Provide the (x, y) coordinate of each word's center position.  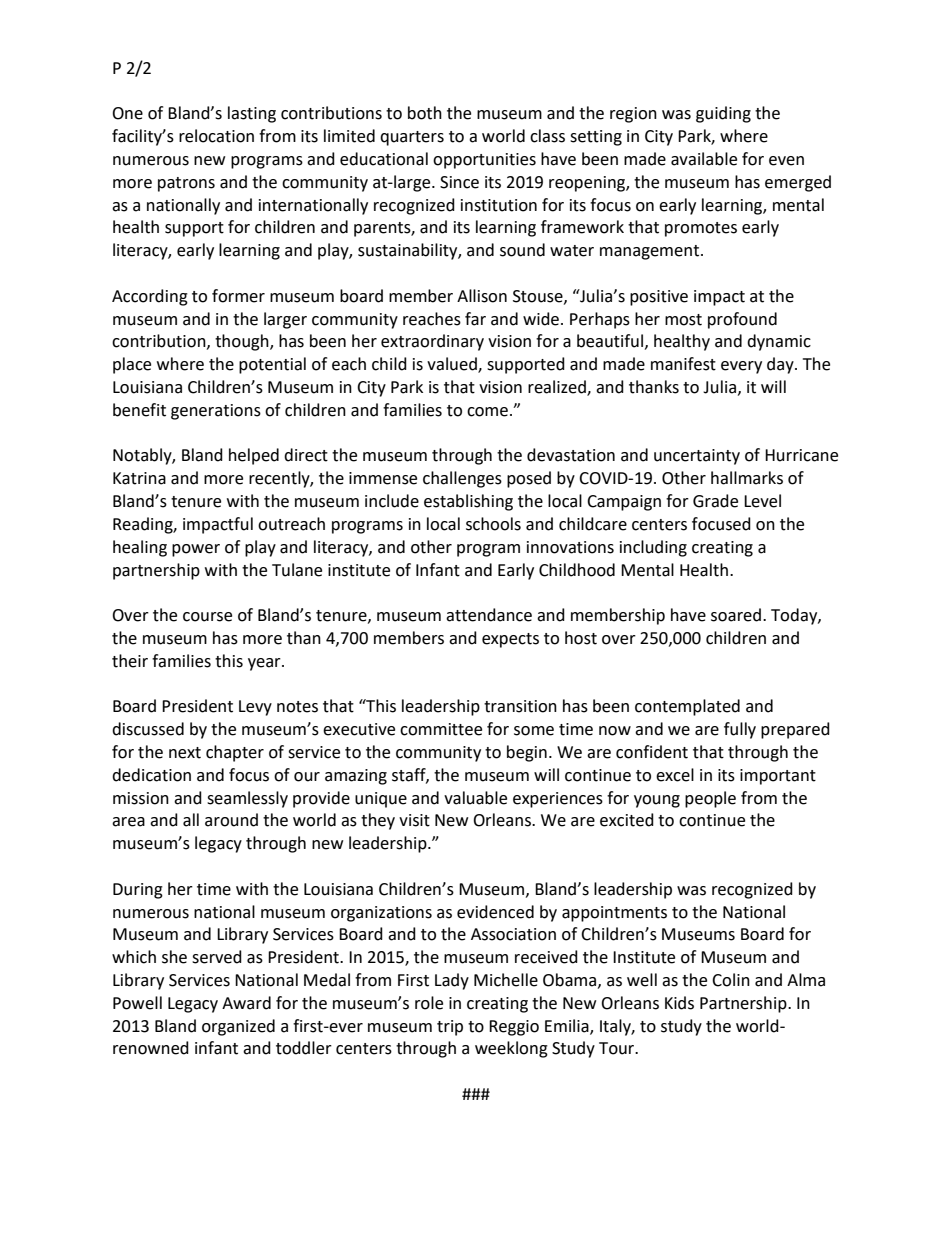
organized (238, 1027)
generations (216, 412)
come (487, 412)
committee (441, 729)
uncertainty (697, 457)
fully (740, 730)
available (704, 159)
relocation (216, 136)
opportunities (484, 161)
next (185, 753)
